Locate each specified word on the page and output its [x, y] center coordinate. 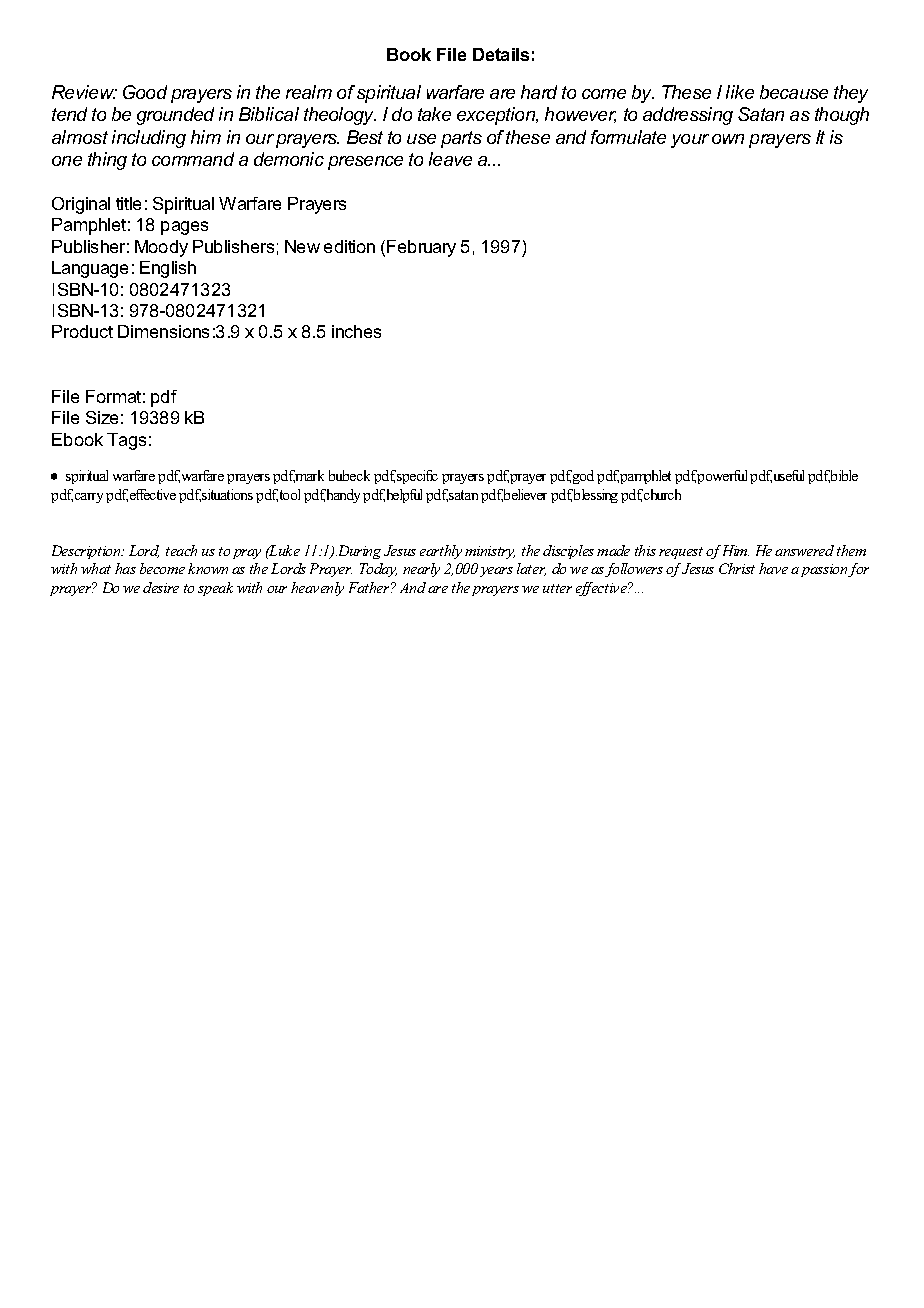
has [125, 568]
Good [145, 92]
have [773, 568]
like [740, 92]
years [496, 572]
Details [501, 54]
